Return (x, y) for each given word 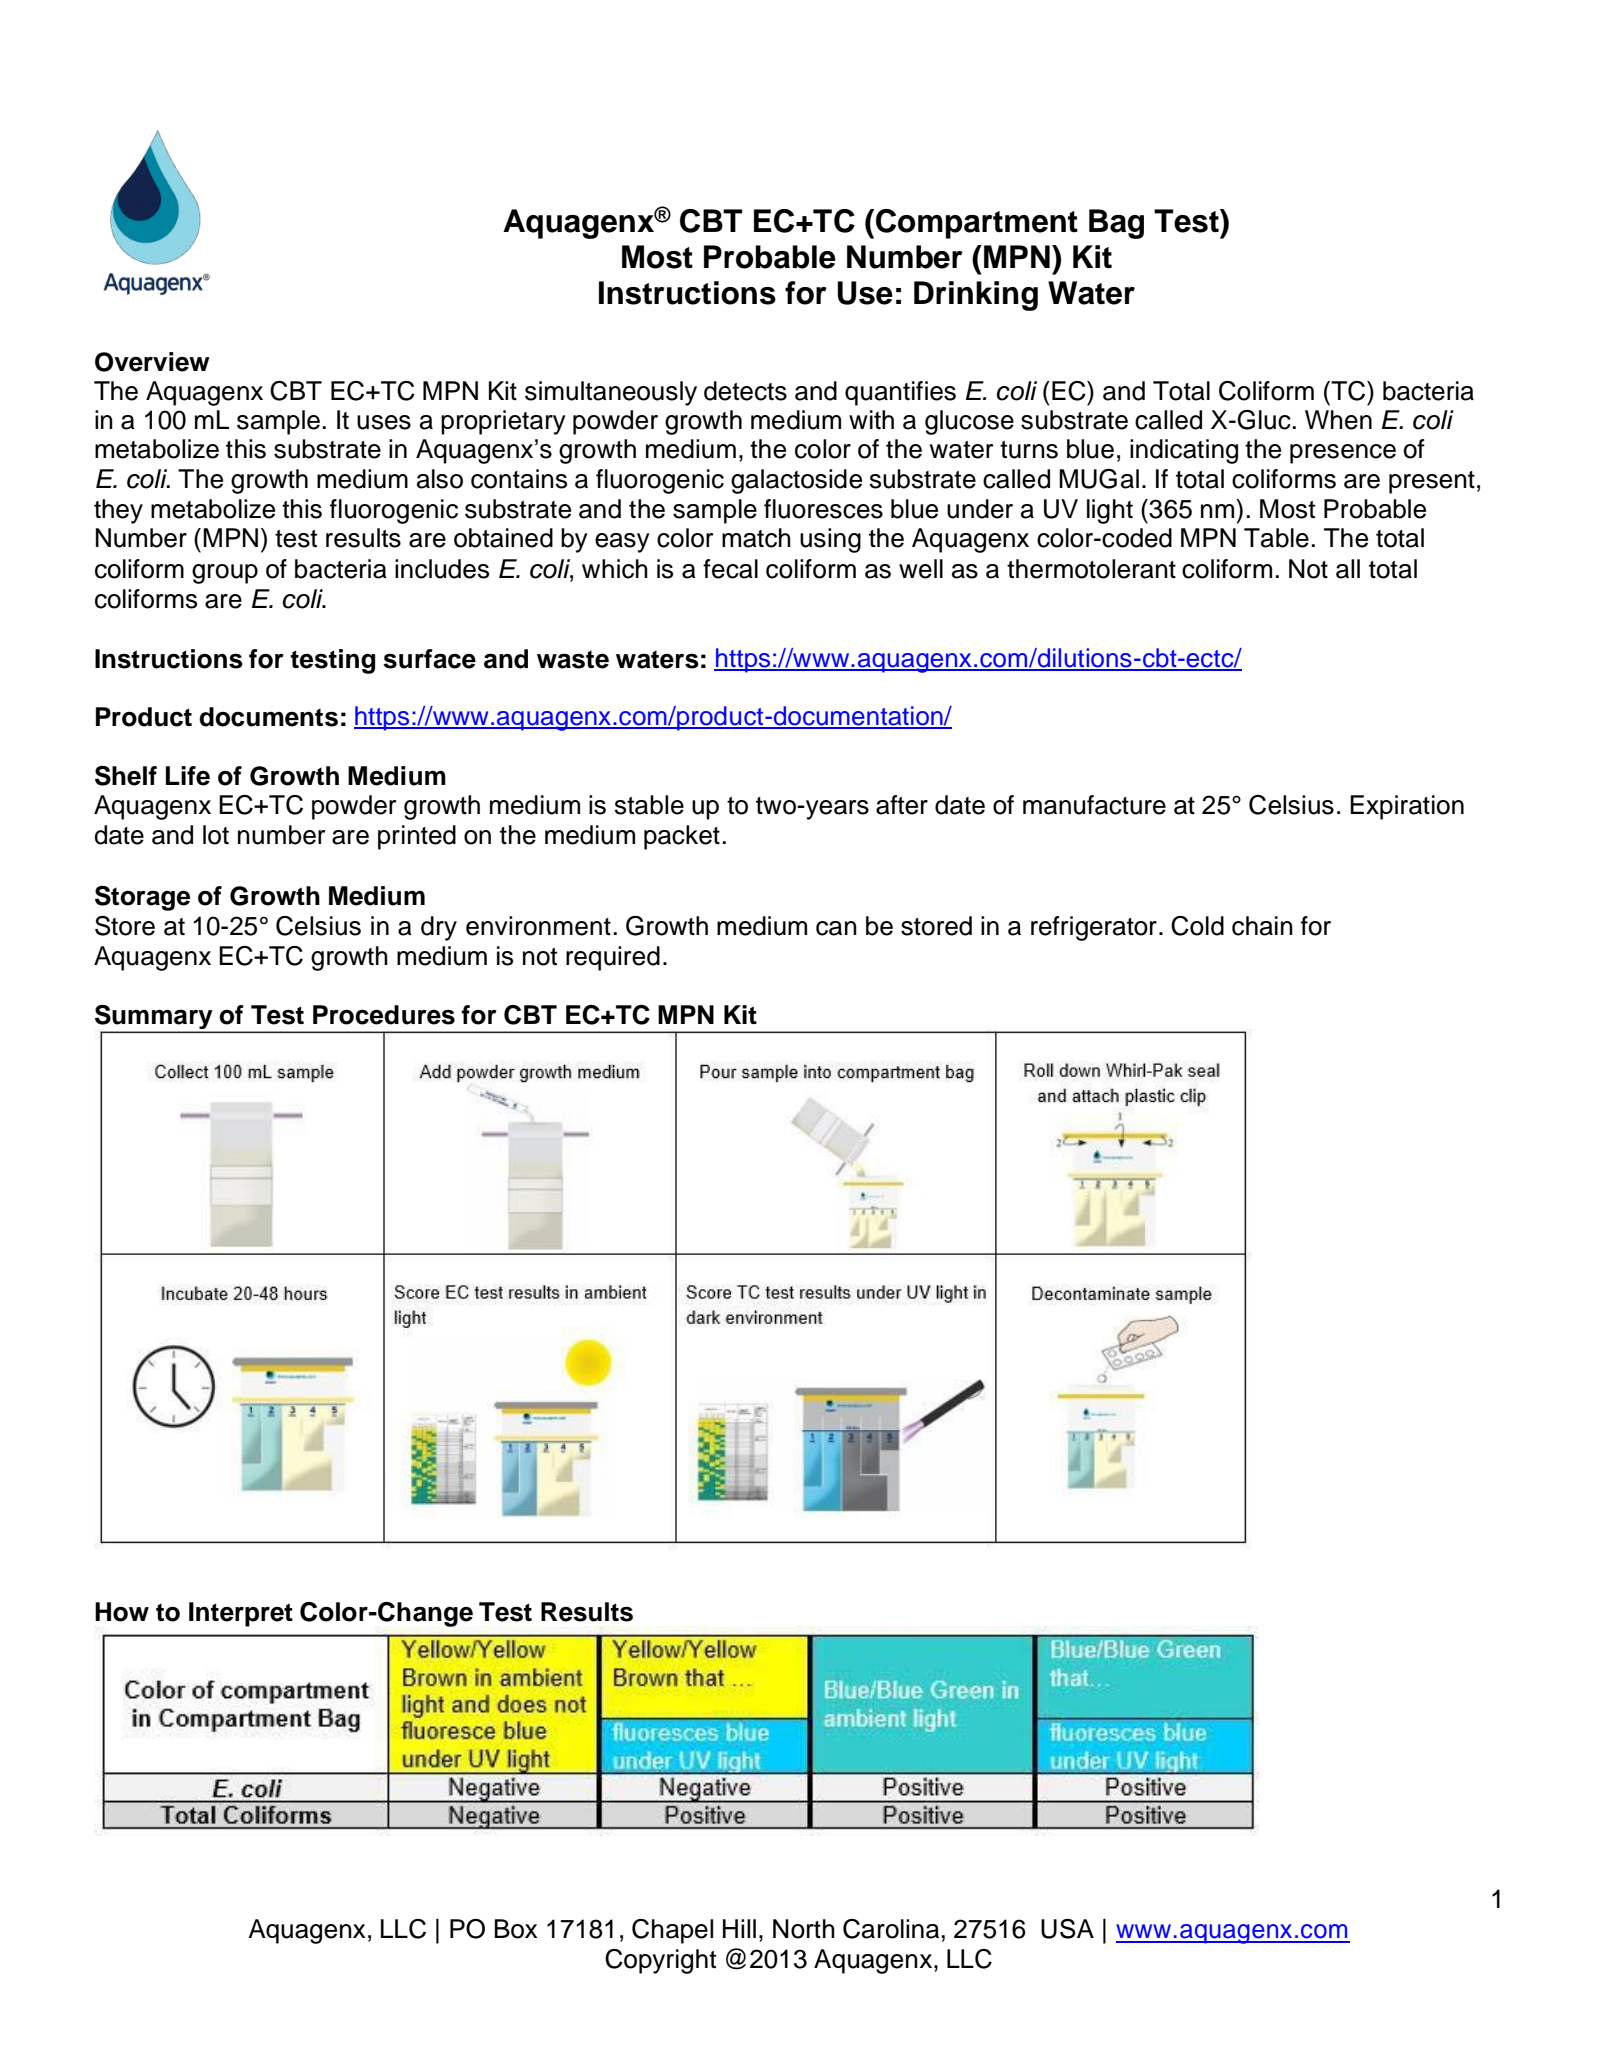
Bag (1116, 224)
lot (216, 835)
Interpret (241, 1614)
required (613, 958)
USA (1067, 1929)
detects (745, 391)
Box (516, 1929)
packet (682, 837)
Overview (152, 362)
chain (1262, 926)
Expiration (1407, 807)
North (804, 1929)
